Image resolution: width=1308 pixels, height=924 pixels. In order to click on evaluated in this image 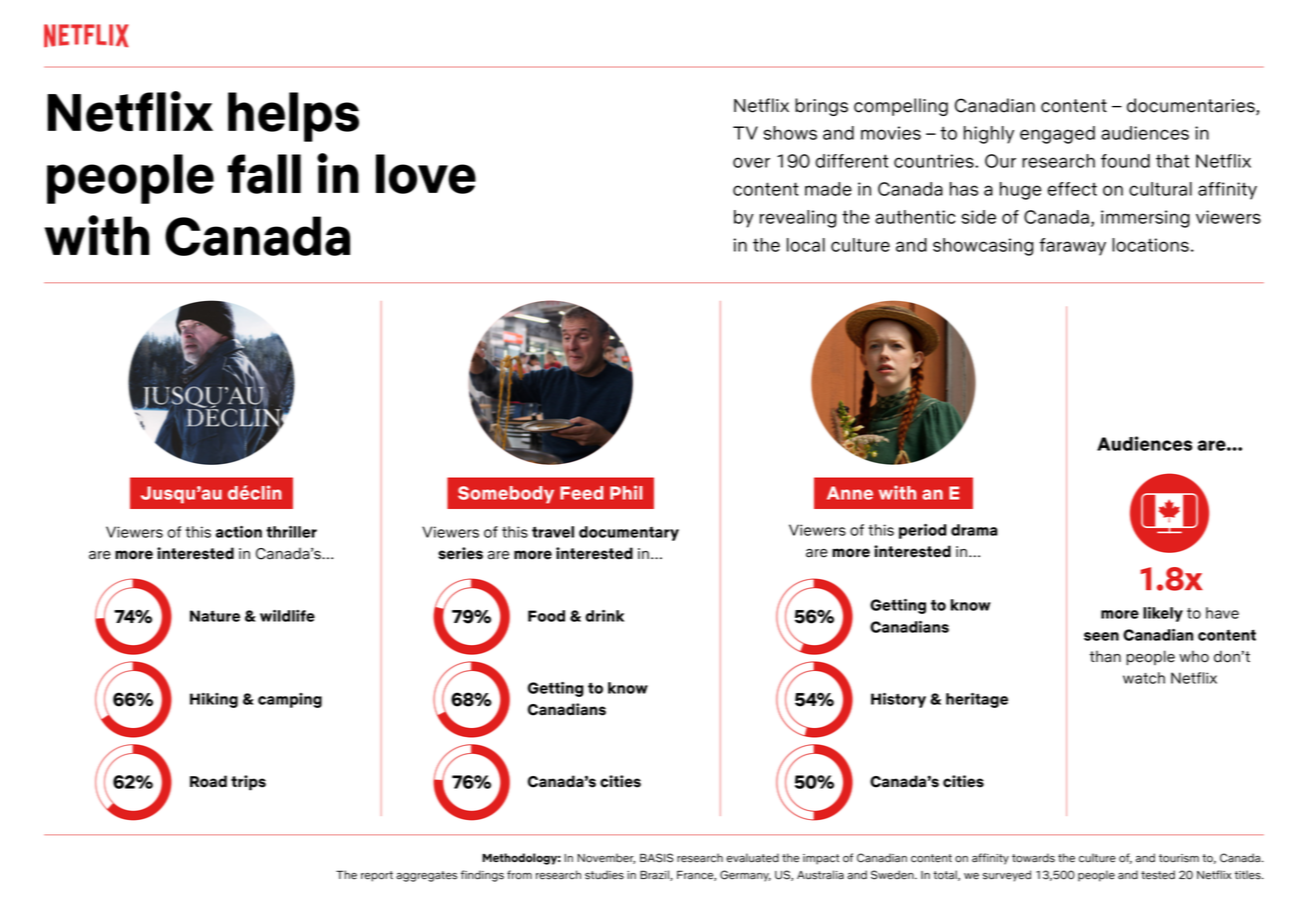, I will do `click(752, 858)`.
